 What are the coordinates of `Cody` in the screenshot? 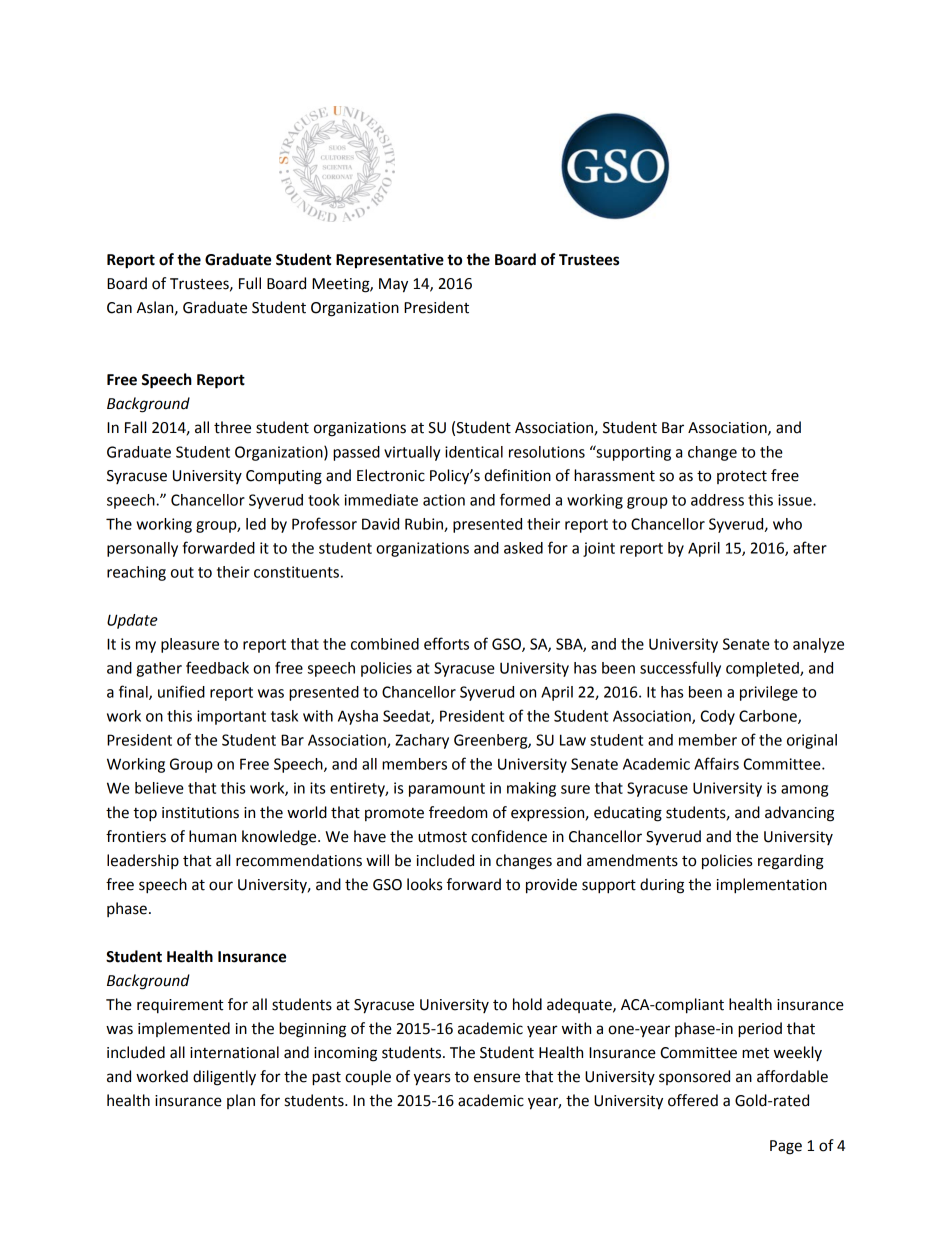 It's located at (717, 717).
